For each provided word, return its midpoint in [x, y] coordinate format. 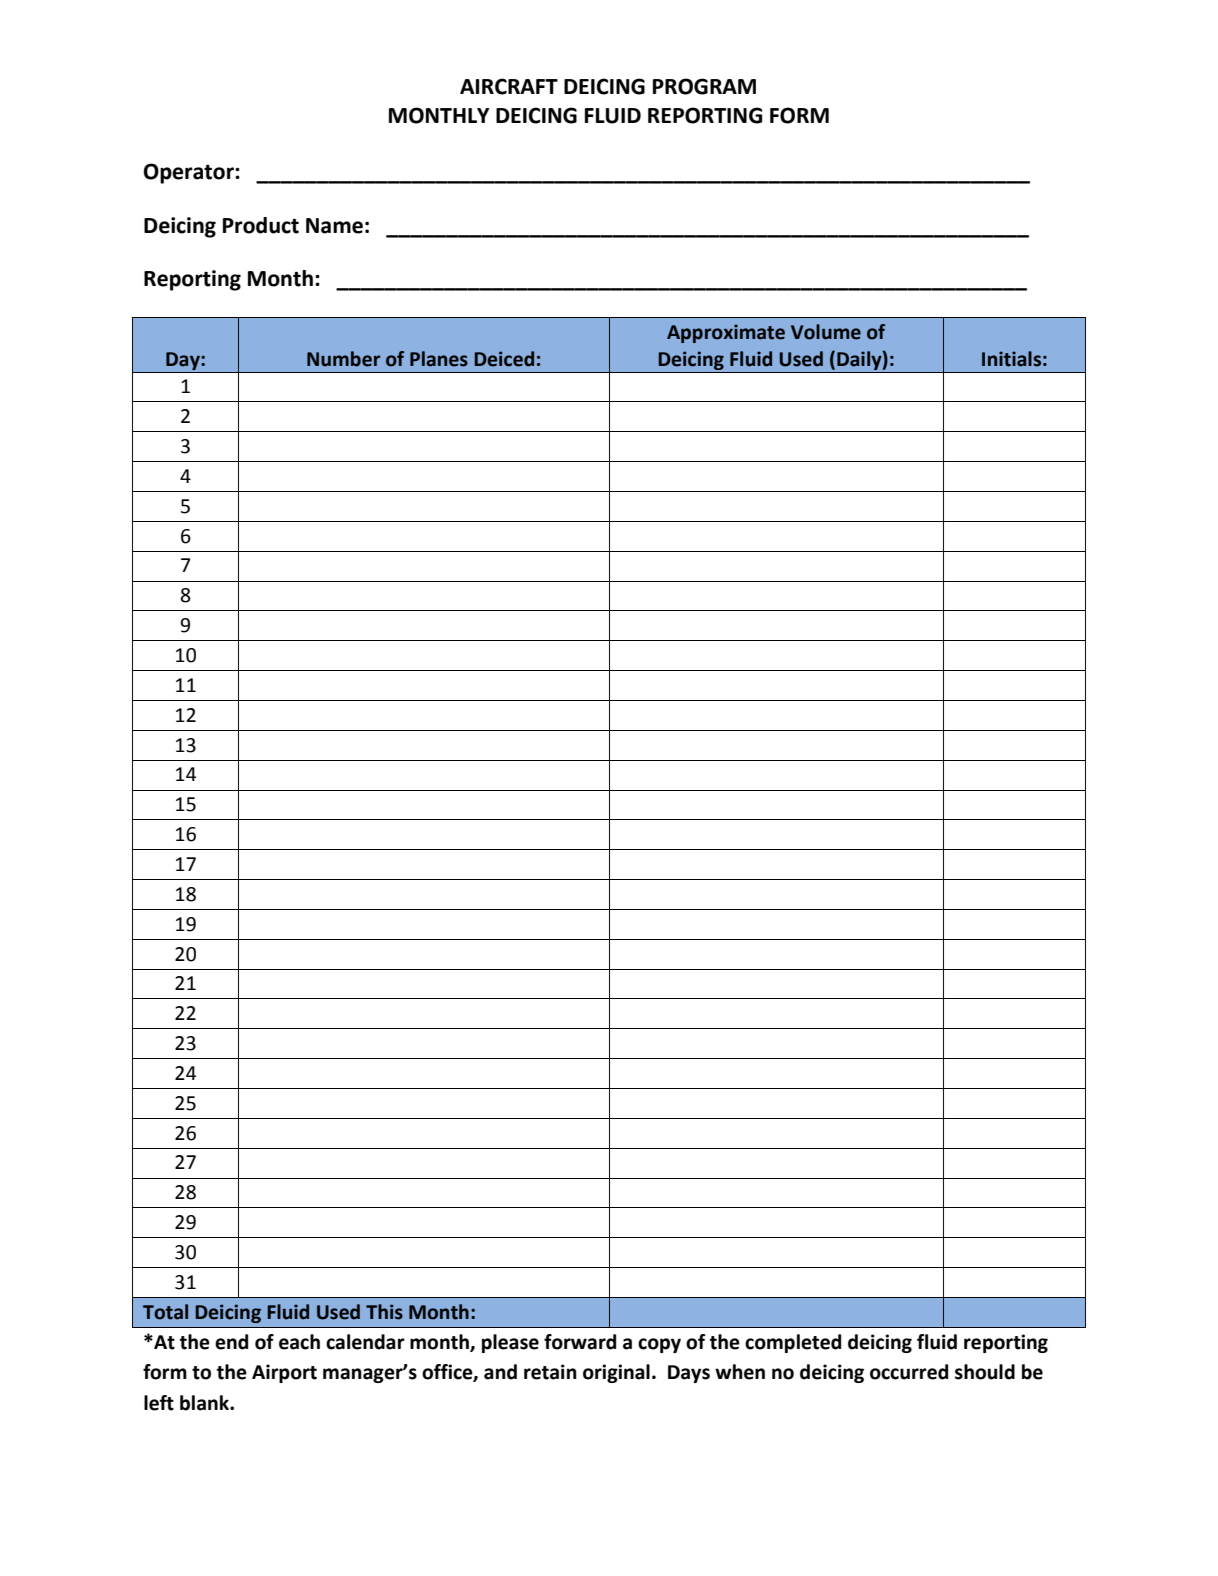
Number [343, 359]
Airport [284, 1373]
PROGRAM [704, 86]
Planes [439, 359]
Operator [190, 173]
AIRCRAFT [509, 86]
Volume [826, 332]
